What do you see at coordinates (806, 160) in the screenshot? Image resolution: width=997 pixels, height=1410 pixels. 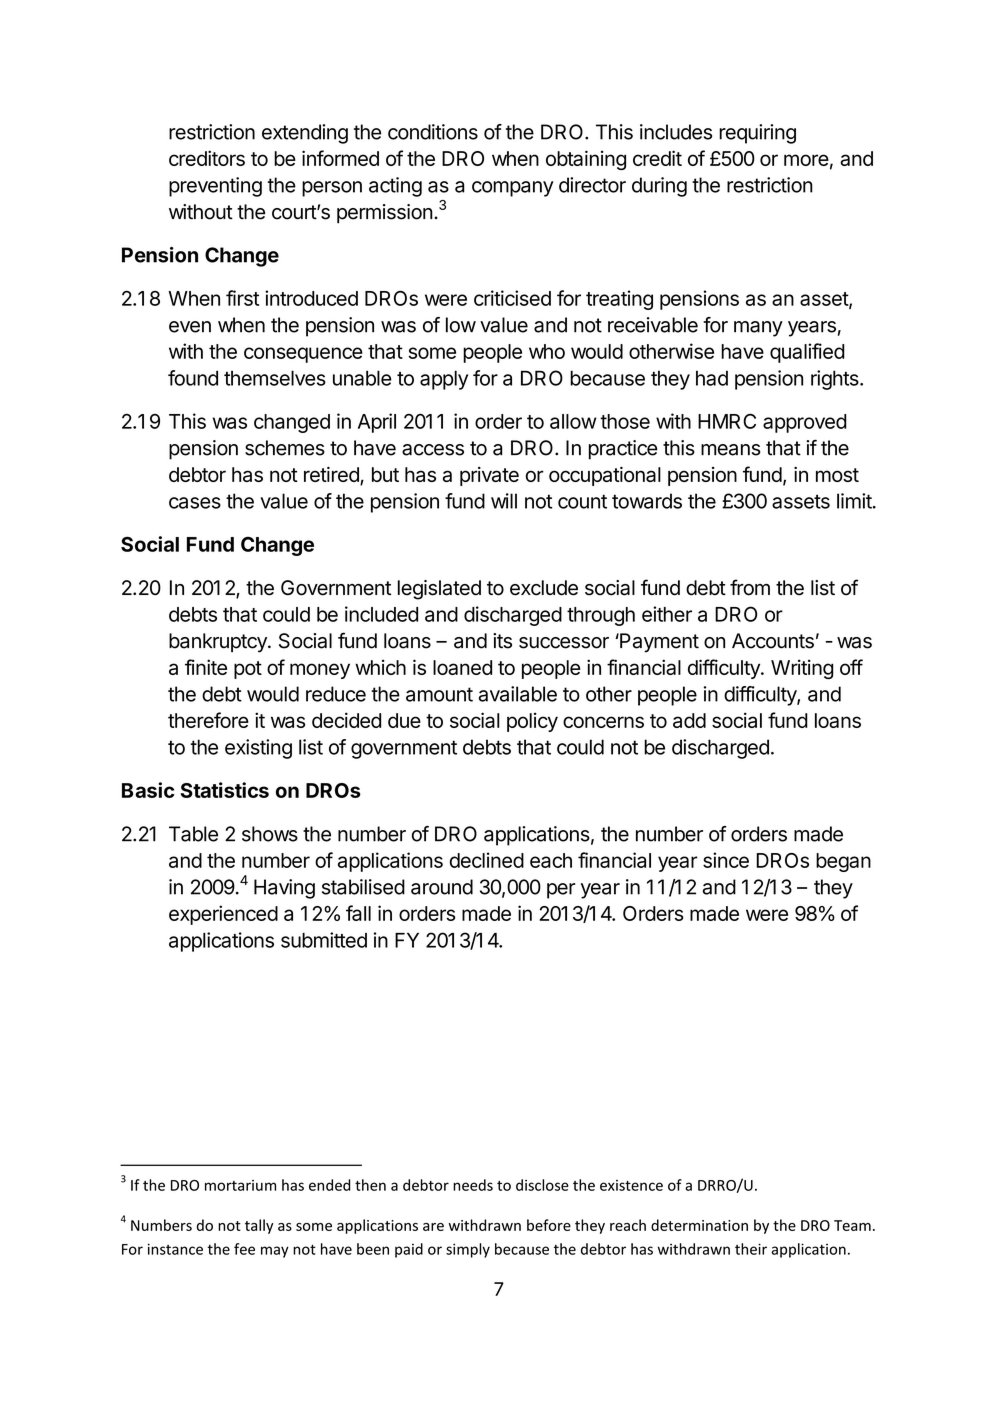 I see `more` at bounding box center [806, 160].
